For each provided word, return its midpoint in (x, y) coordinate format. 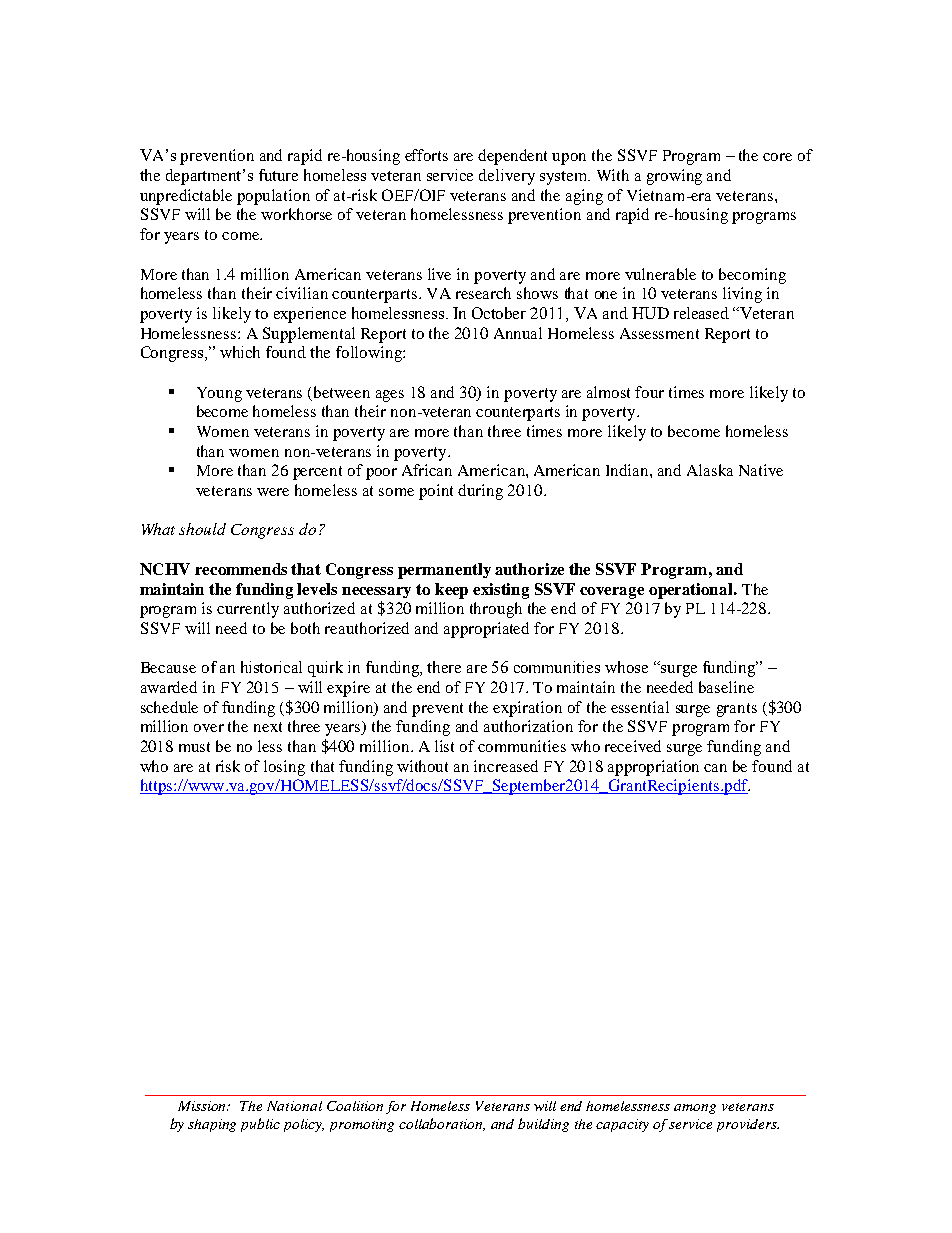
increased (506, 766)
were (273, 492)
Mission (203, 1106)
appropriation (653, 768)
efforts (426, 155)
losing (284, 768)
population (273, 197)
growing (674, 177)
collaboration (442, 1124)
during (480, 492)
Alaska (710, 470)
